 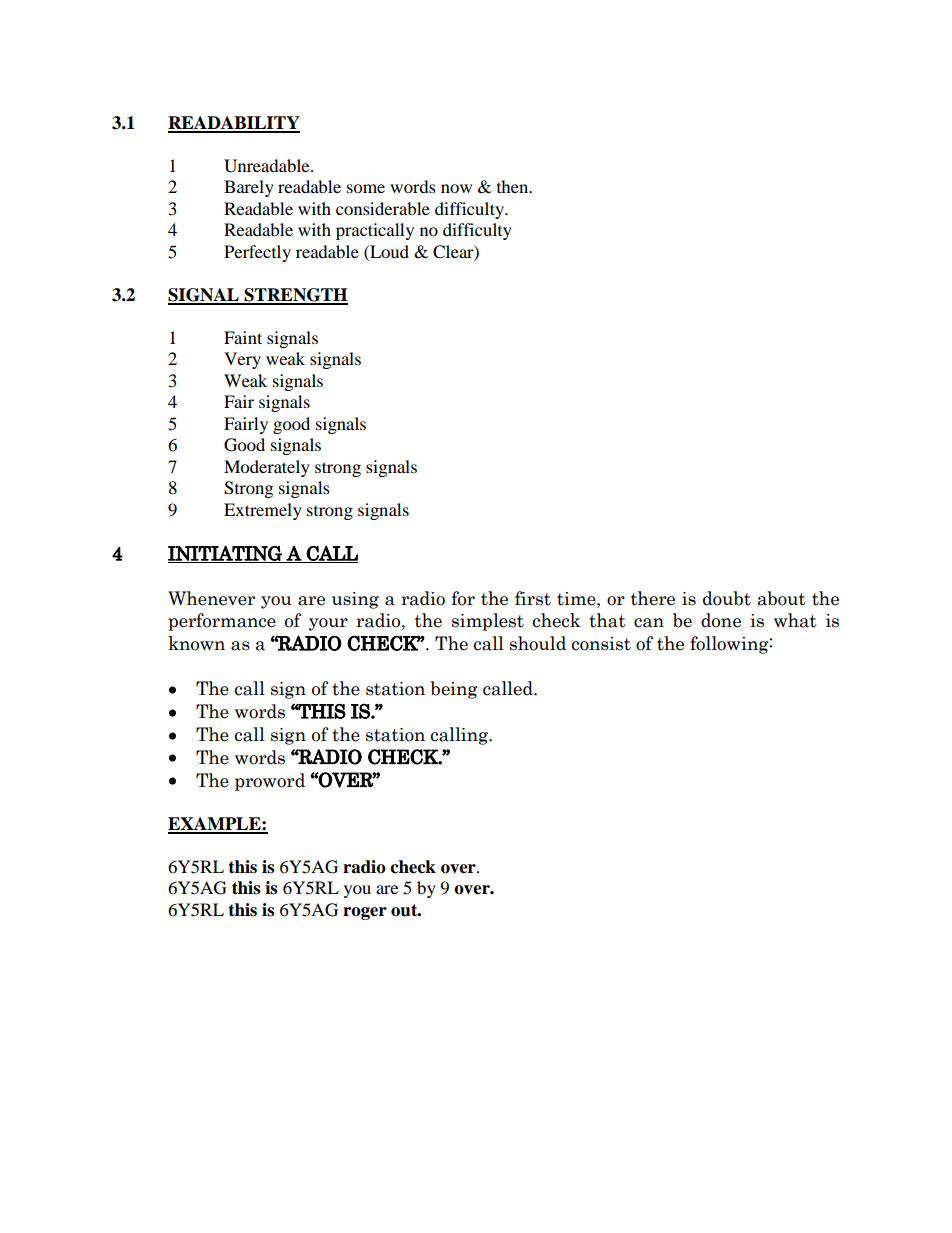 I want to click on then, so click(x=514, y=186).
